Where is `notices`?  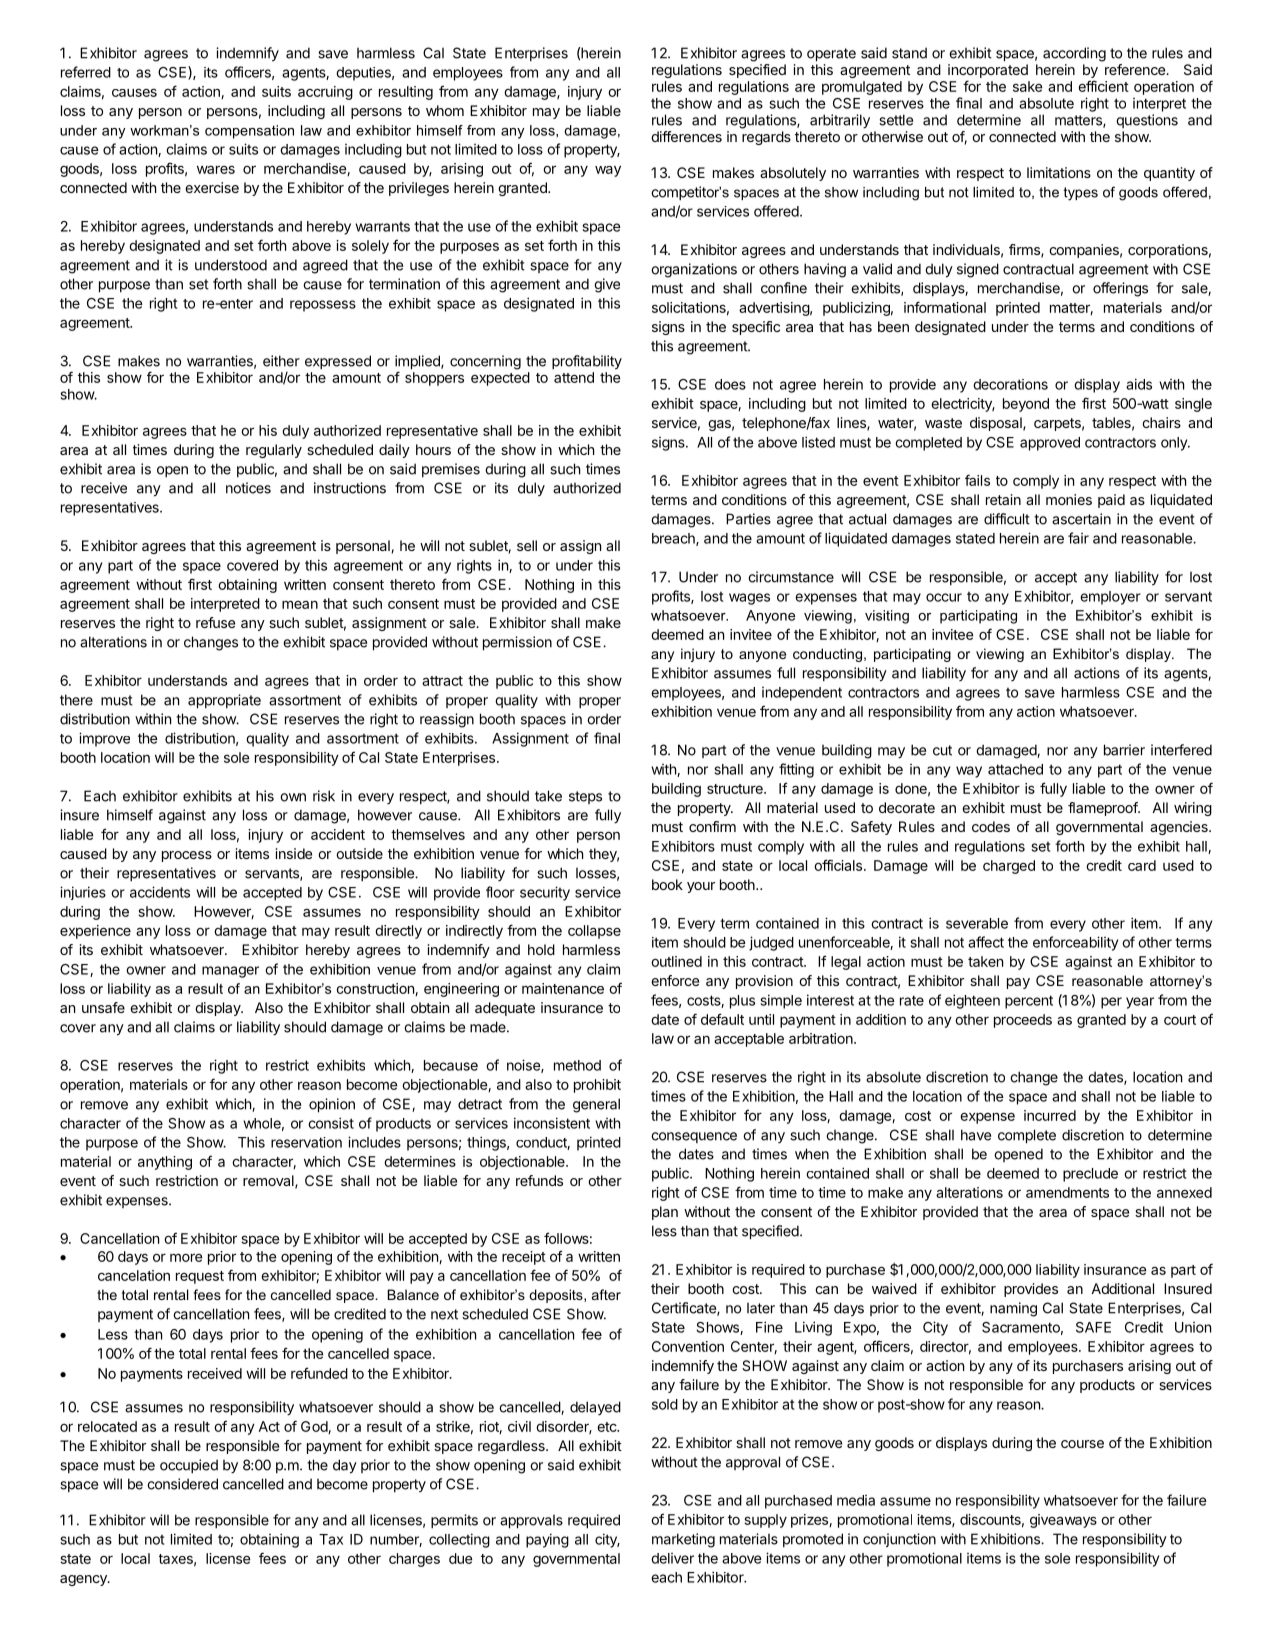 notices is located at coordinates (248, 488).
